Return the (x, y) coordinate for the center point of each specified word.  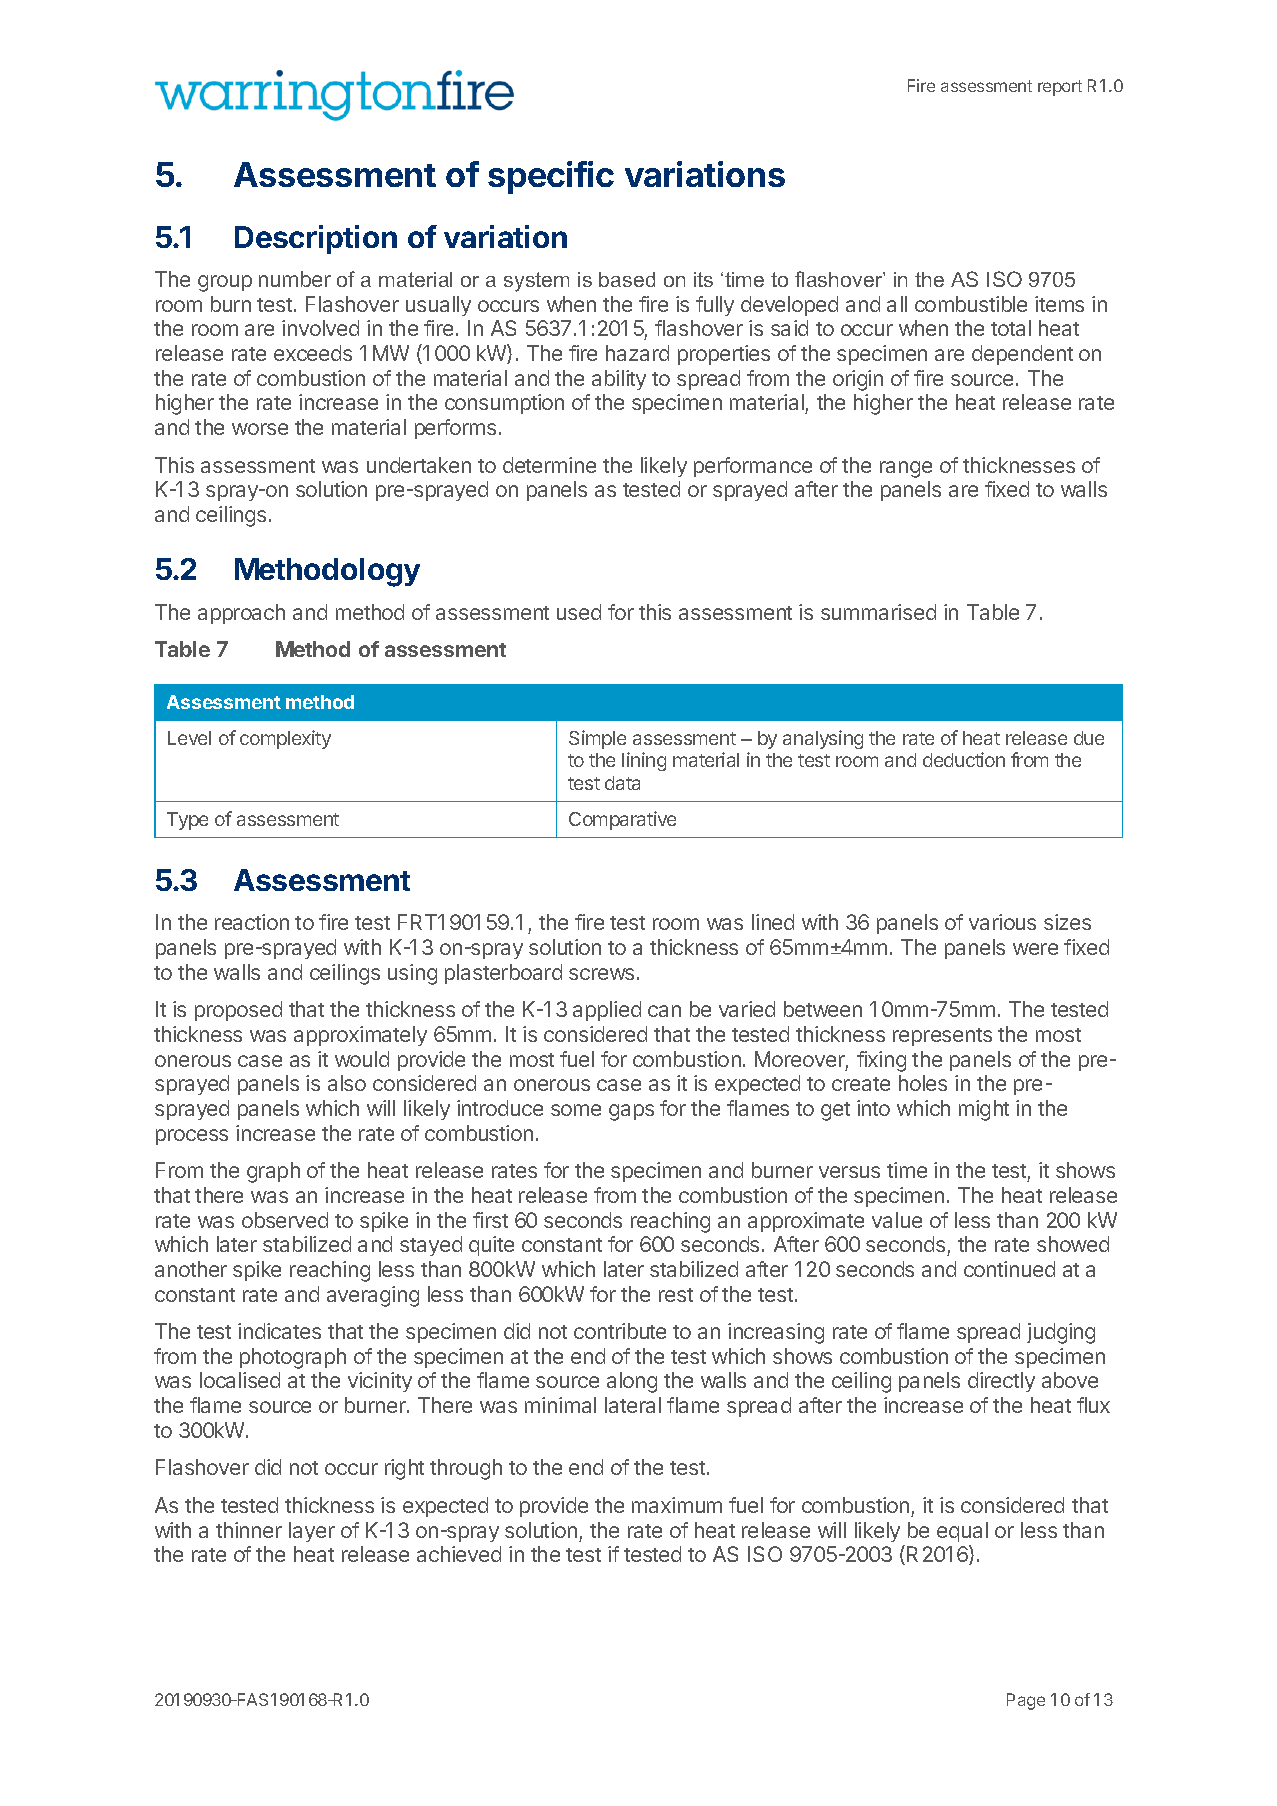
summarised (878, 612)
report (1060, 88)
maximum (677, 1505)
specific (551, 177)
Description (316, 239)
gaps (631, 1112)
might (984, 1110)
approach (241, 614)
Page (1026, 1701)
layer (312, 1532)
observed (285, 1220)
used (579, 612)
